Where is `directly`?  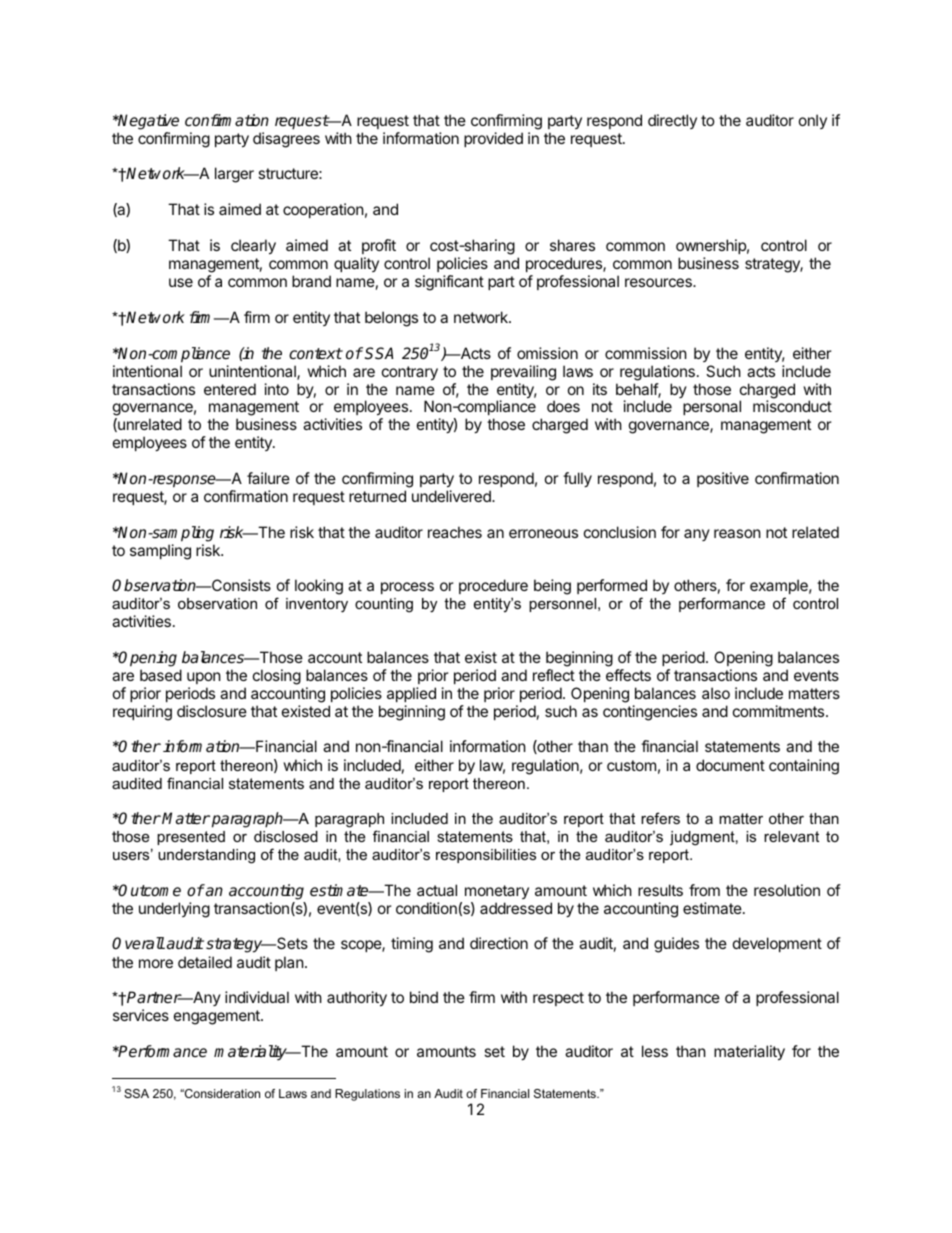
directly is located at coordinates (672, 121).
